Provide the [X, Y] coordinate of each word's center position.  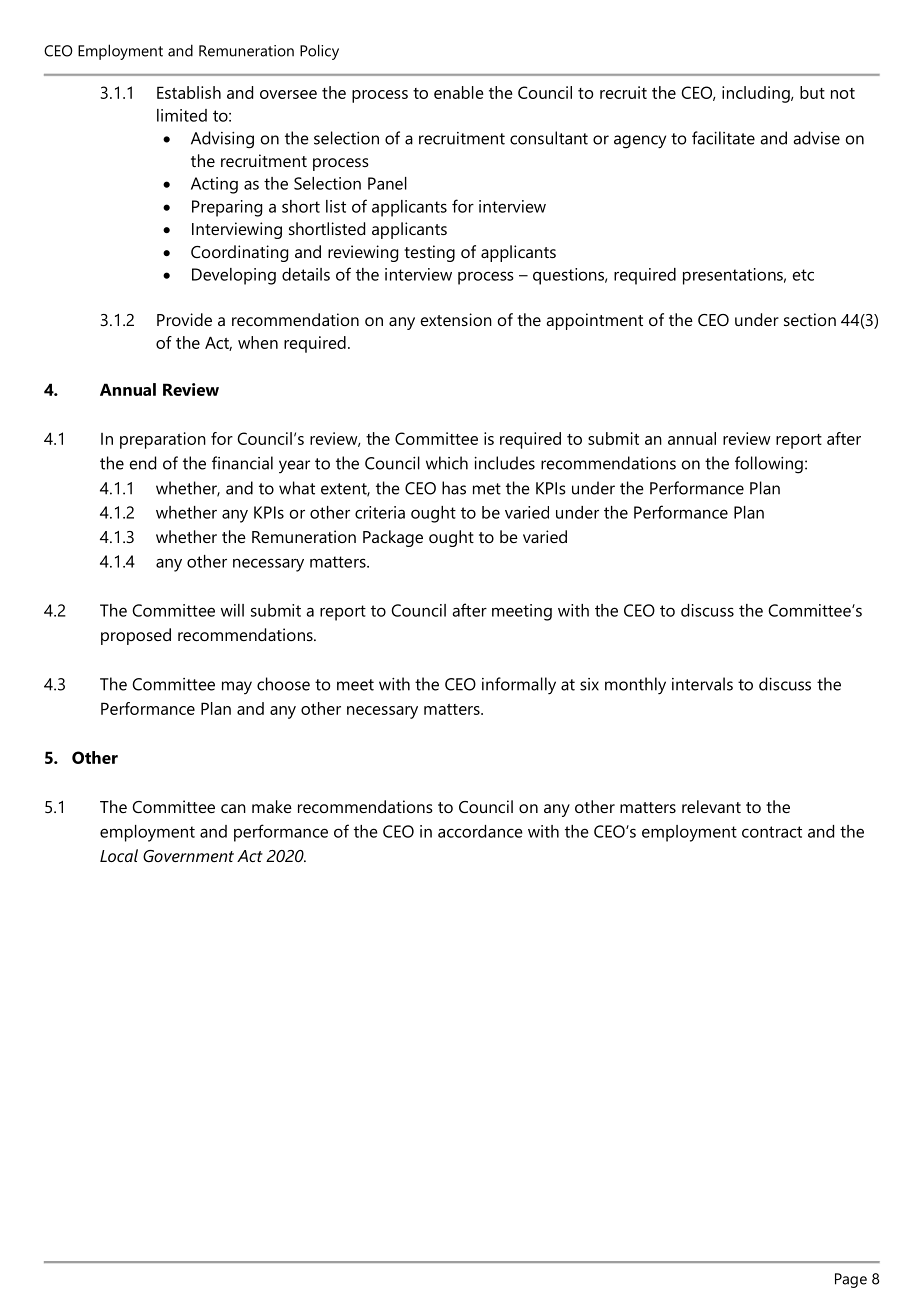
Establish [189, 92]
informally [519, 686]
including [757, 94]
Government [188, 856]
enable [459, 92]
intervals [702, 684]
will [232, 610]
